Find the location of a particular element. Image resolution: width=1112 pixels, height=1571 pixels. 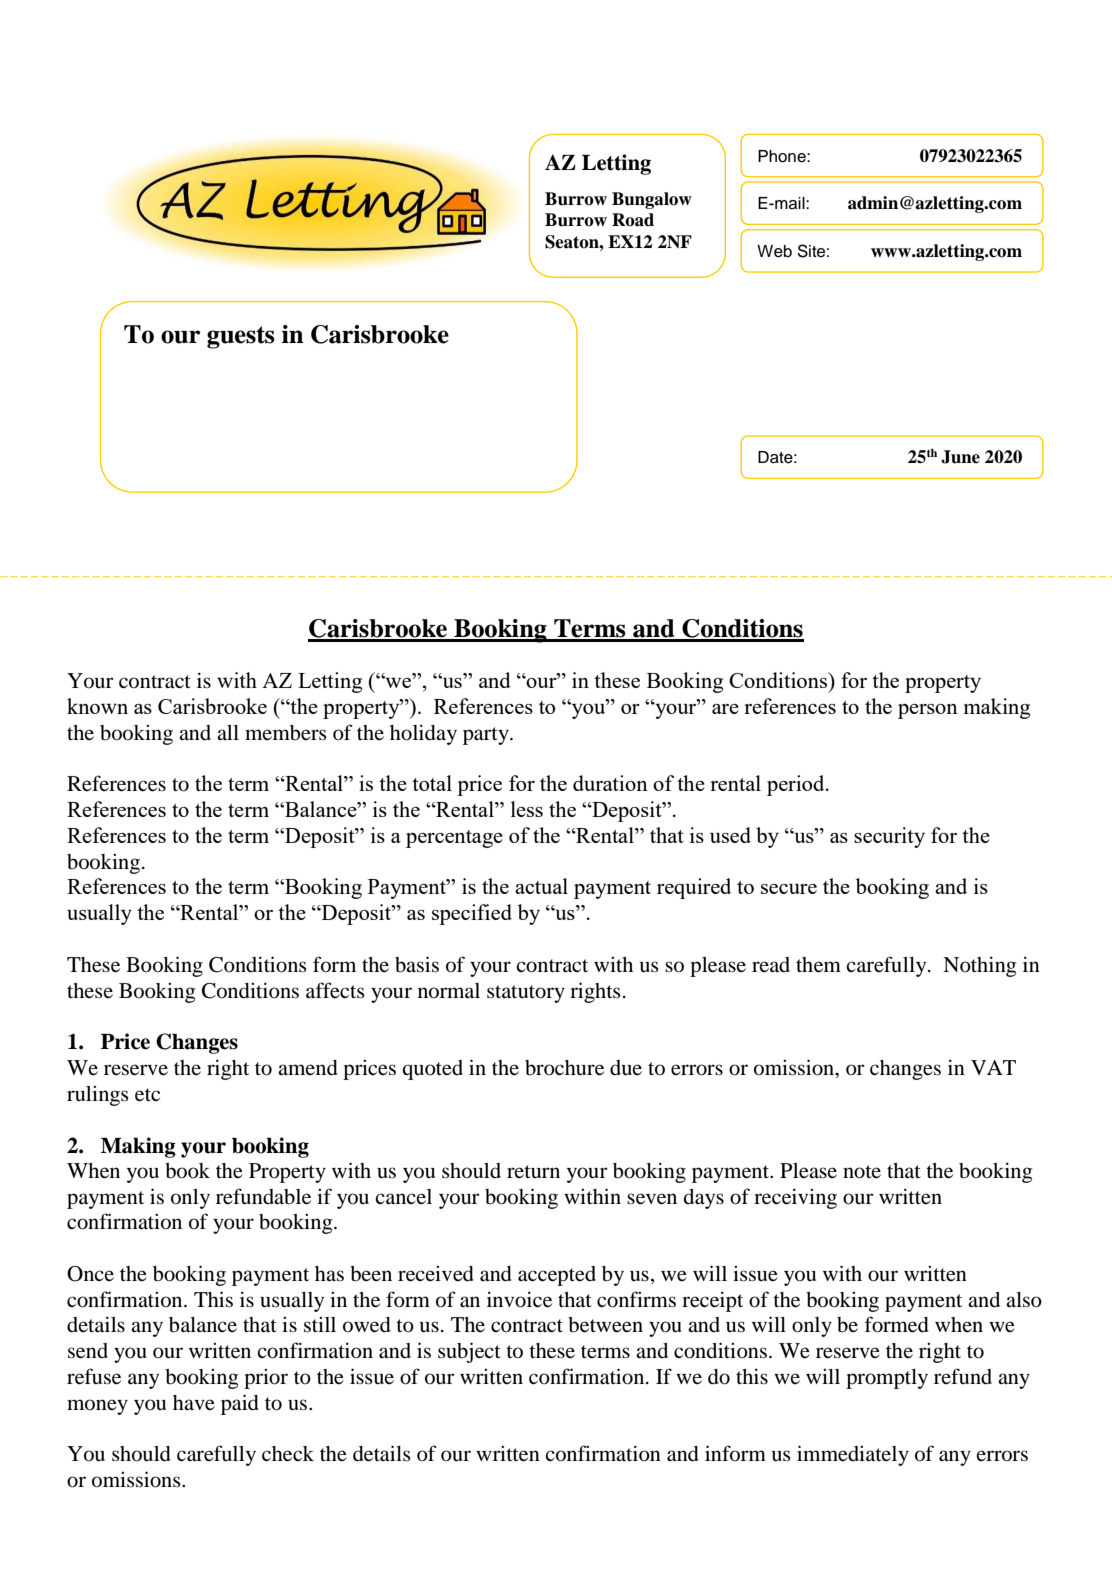

June is located at coordinates (960, 457).
